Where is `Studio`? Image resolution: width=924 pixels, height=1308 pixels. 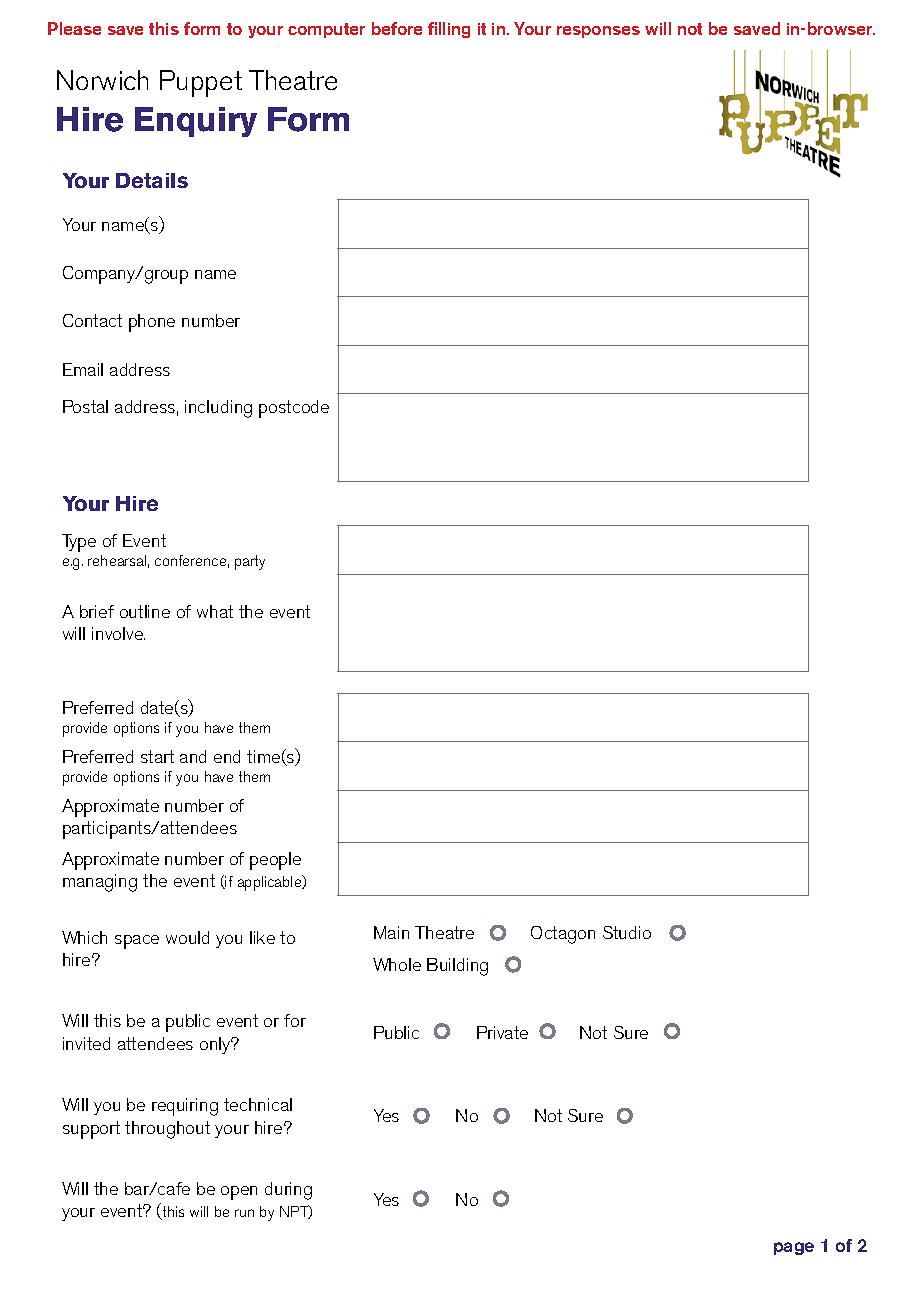 Studio is located at coordinates (627, 932).
